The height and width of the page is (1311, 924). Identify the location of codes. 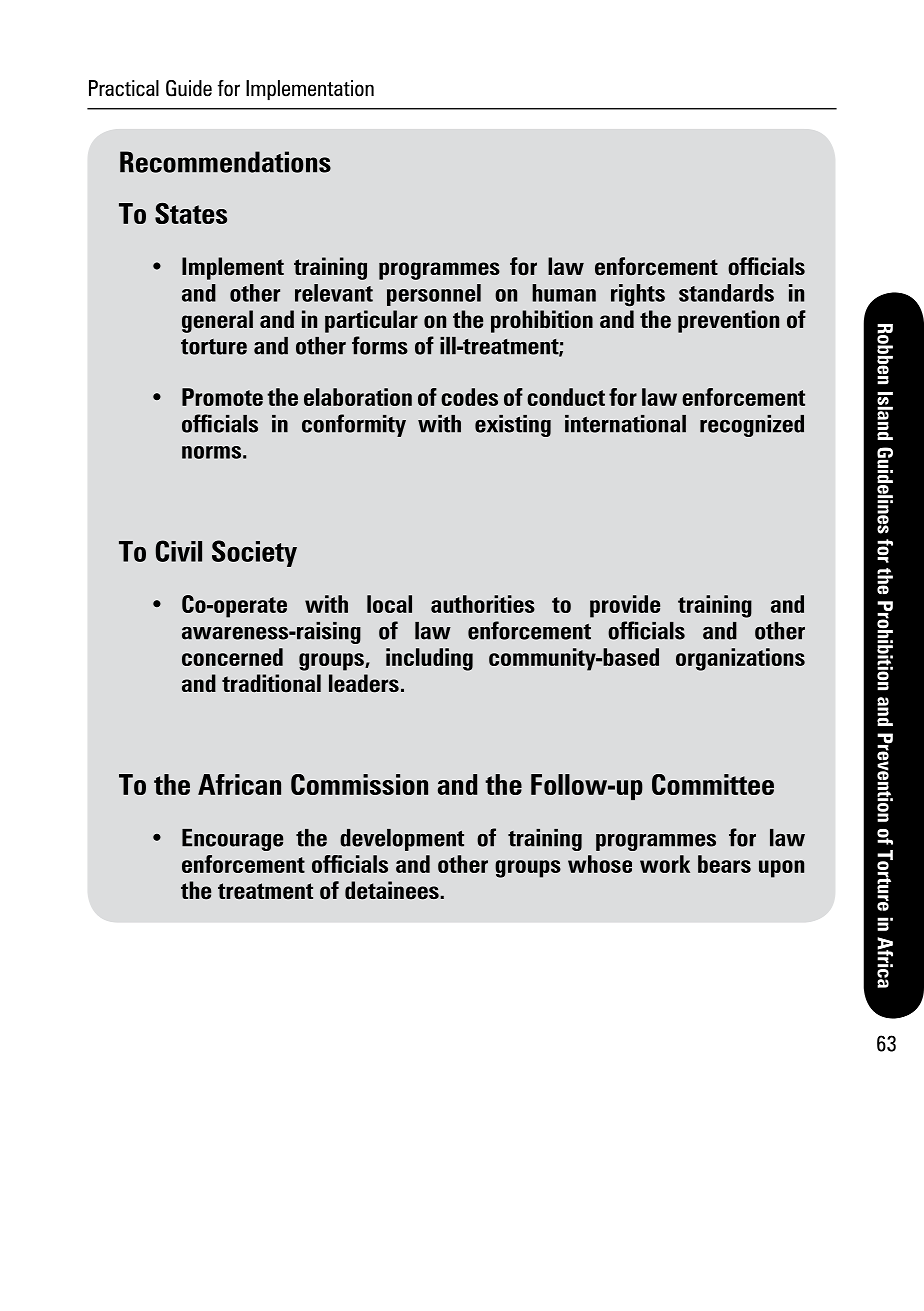
(469, 397).
